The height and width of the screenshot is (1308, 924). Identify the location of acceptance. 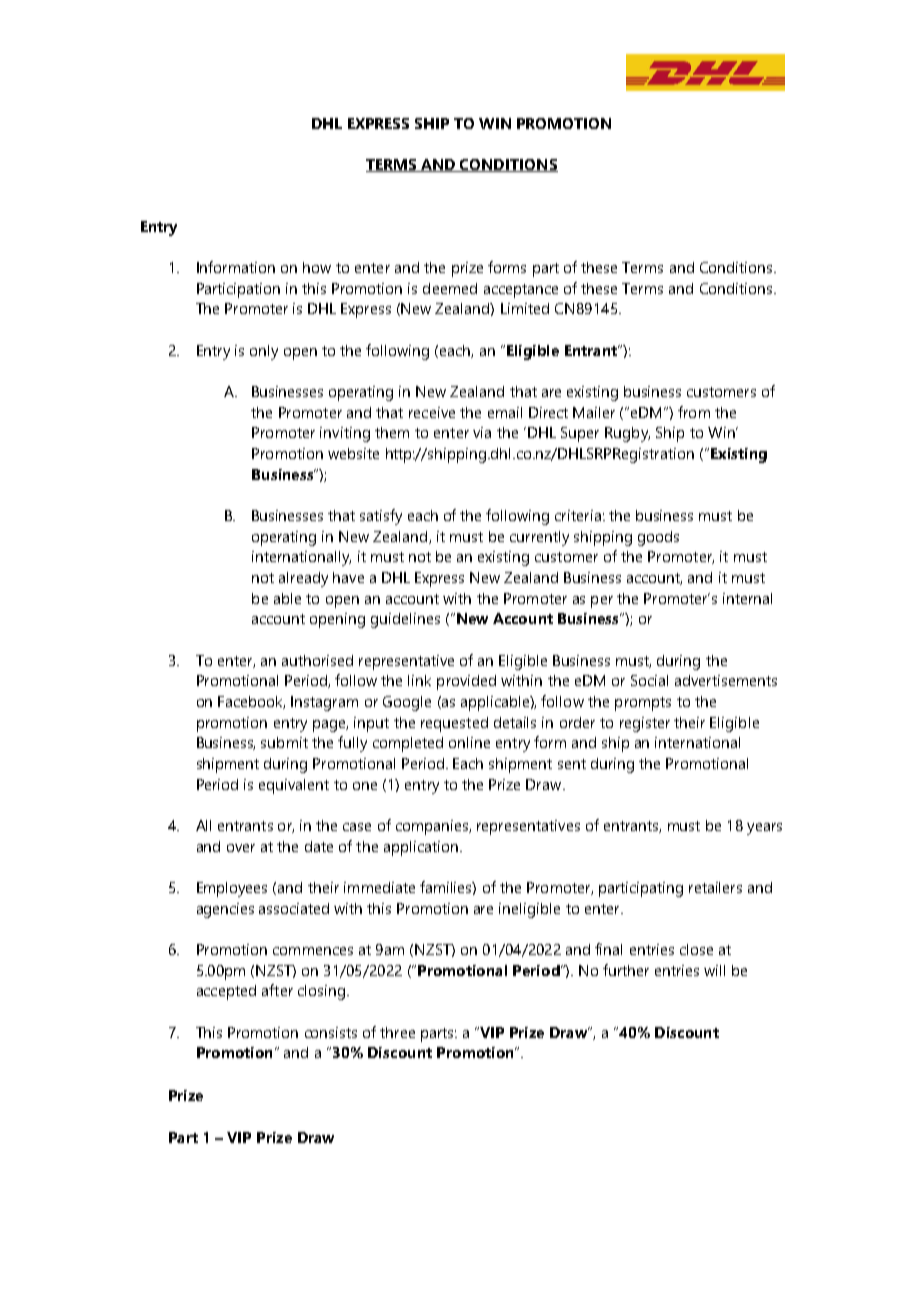
(521, 291).
